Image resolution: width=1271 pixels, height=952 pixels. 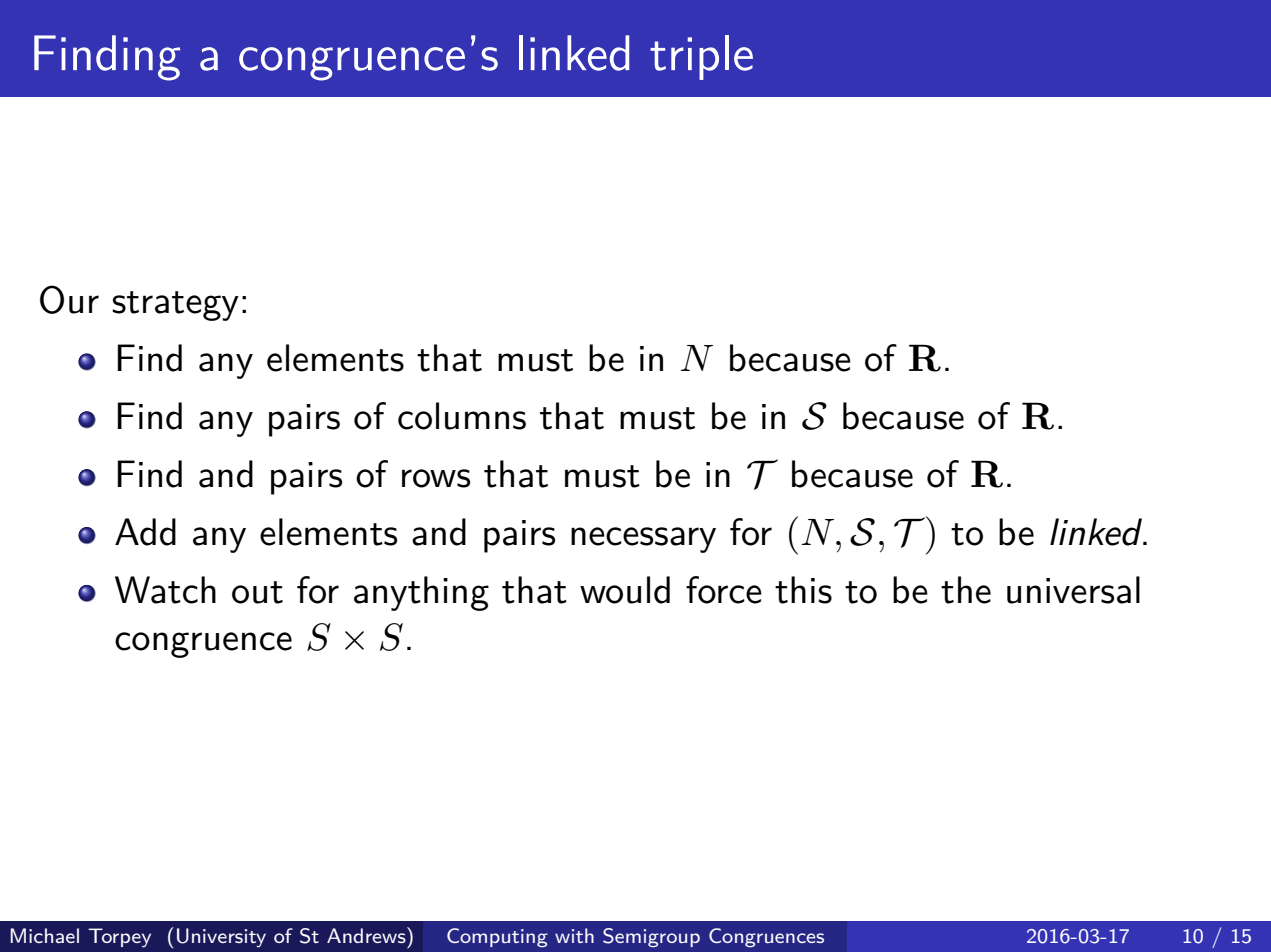 I want to click on University, so click(x=221, y=938).
